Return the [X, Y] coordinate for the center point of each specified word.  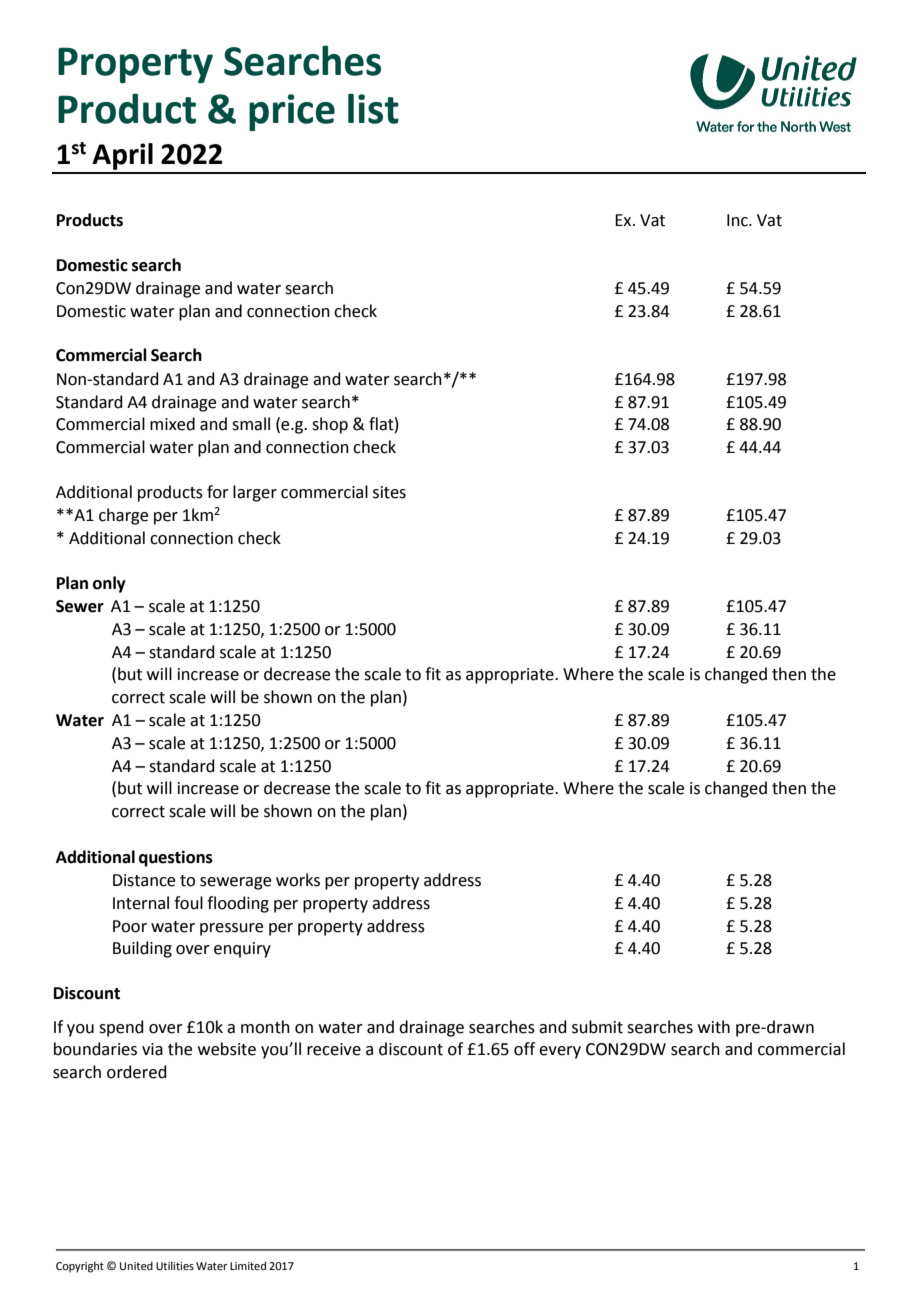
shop [330, 425]
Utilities [175, 1265]
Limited [248, 1265]
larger [255, 493]
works [298, 880]
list [373, 108]
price [292, 112]
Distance [144, 880]
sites [389, 492]
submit [597, 1027]
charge [123, 516]
